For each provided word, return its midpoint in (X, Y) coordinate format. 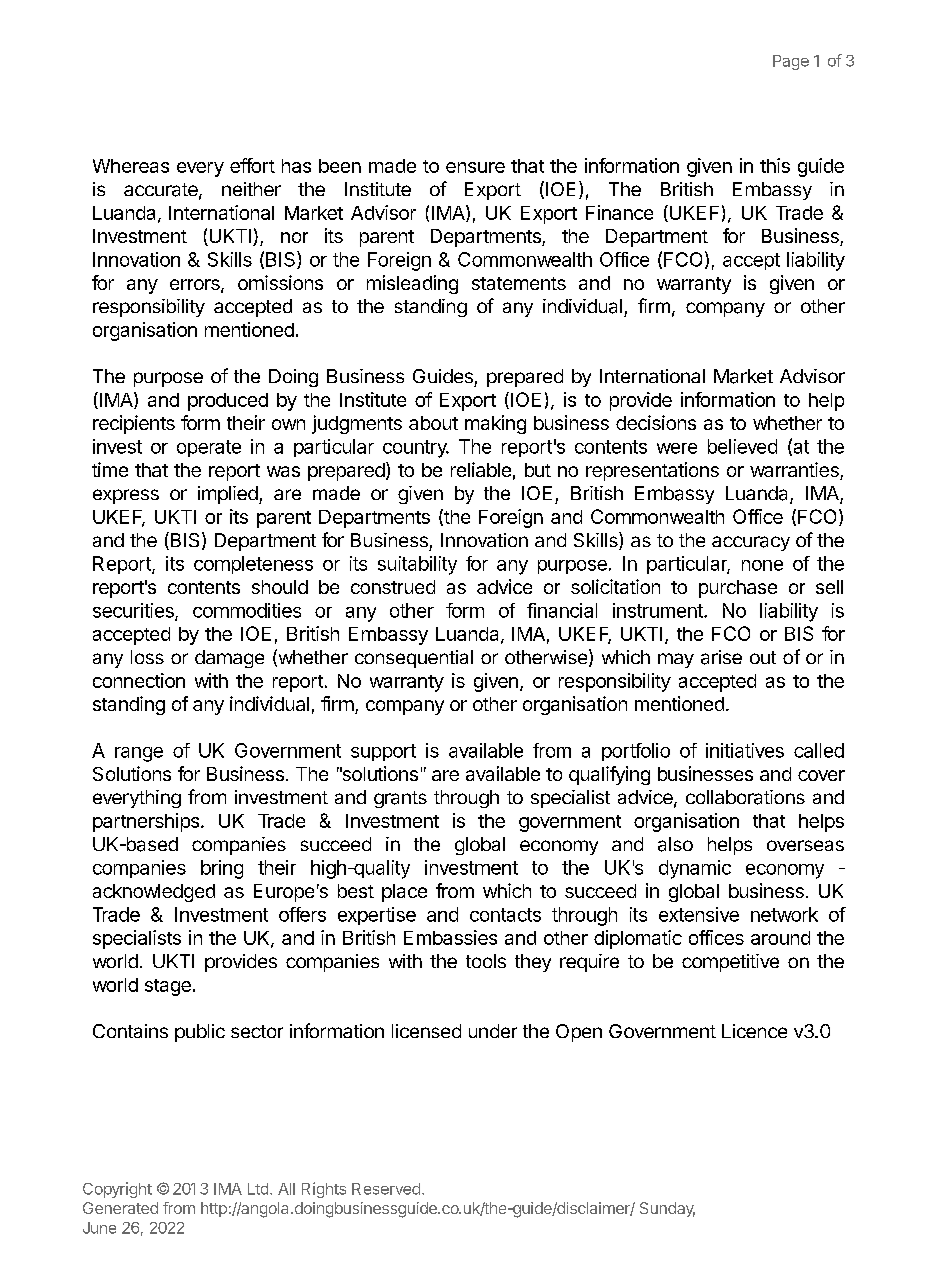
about (433, 423)
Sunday (667, 1209)
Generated (120, 1208)
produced (228, 402)
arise (721, 657)
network (784, 914)
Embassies (450, 937)
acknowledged (154, 893)
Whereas (131, 166)
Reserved (386, 1189)
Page (791, 62)
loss (147, 657)
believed (742, 446)
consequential (414, 659)
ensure (475, 167)
